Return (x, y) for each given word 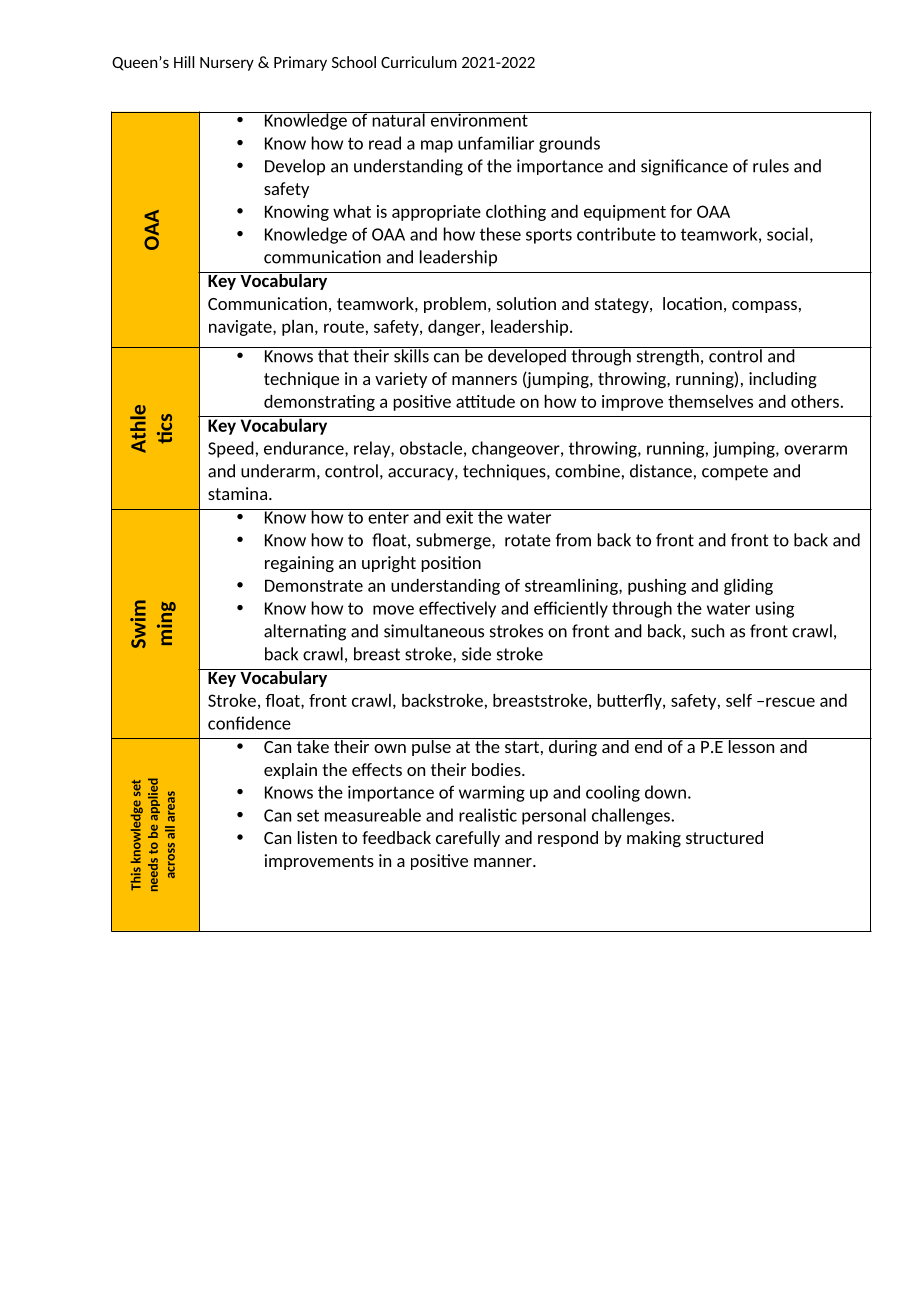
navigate (241, 328)
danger (455, 328)
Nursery (227, 64)
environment (479, 119)
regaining (299, 564)
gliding (748, 587)
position (451, 564)
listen (317, 837)
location (692, 303)
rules (771, 166)
